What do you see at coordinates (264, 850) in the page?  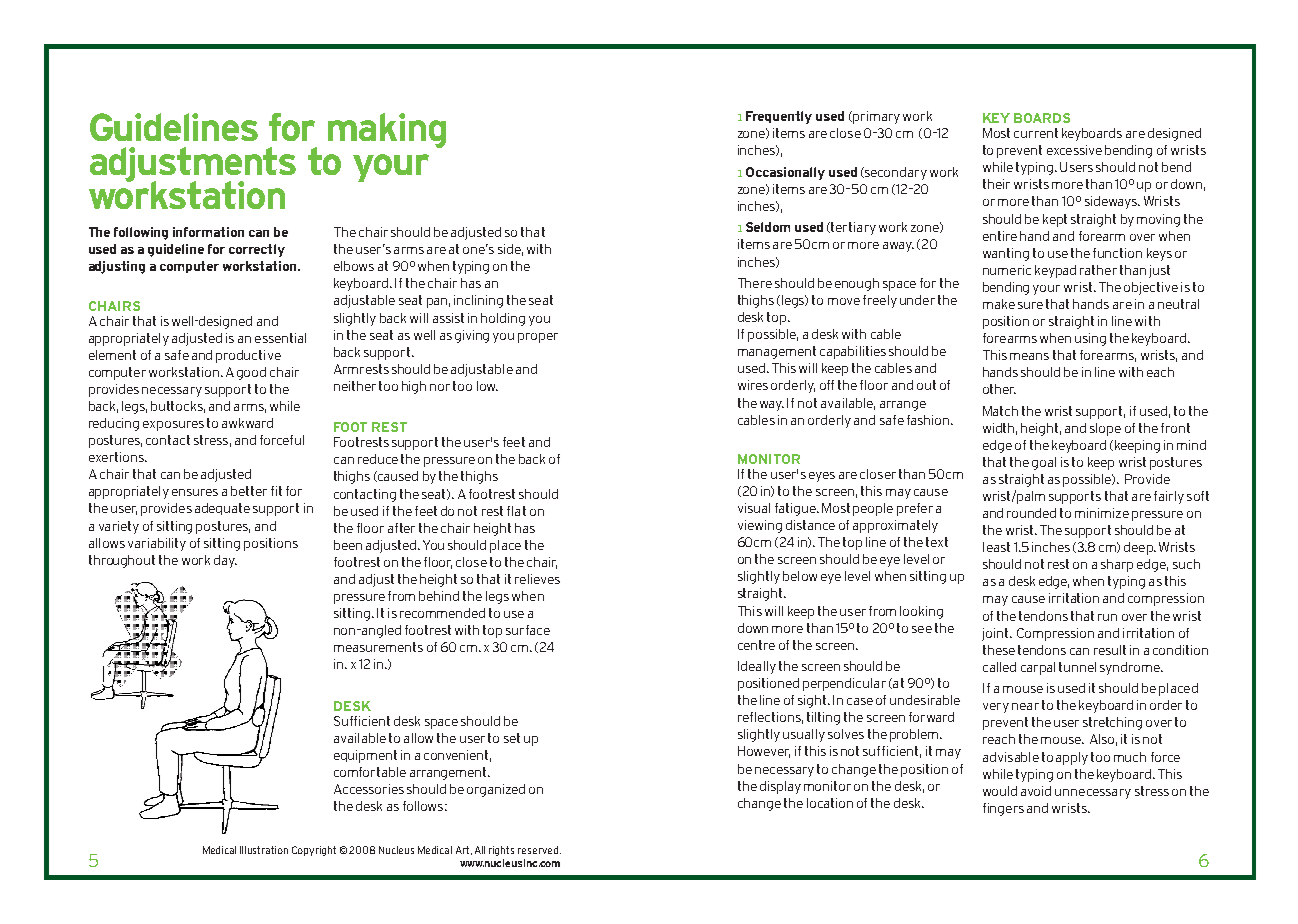 I see `Illustration` at bounding box center [264, 850].
